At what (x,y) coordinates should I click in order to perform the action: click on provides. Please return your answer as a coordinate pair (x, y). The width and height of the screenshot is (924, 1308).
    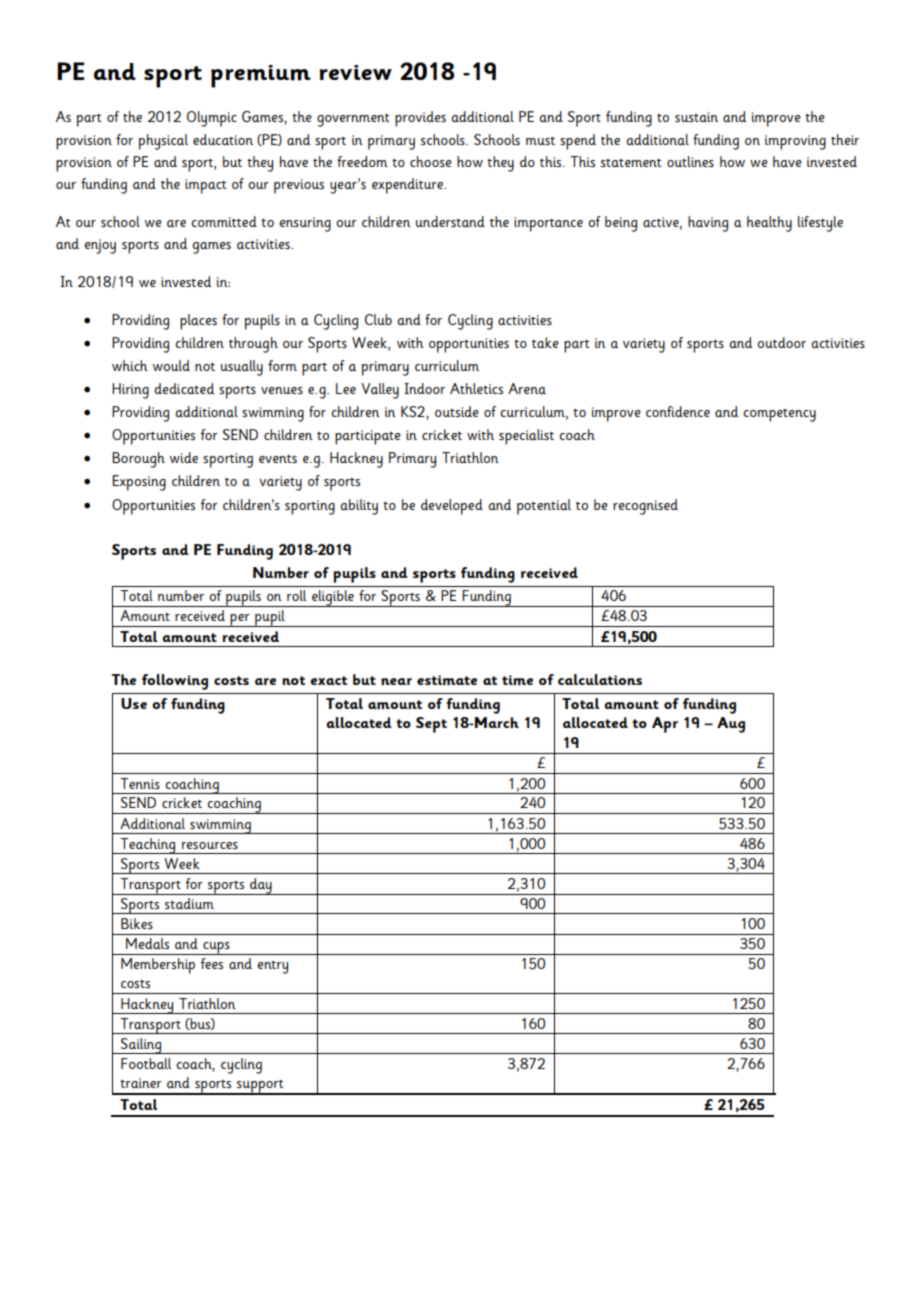
    Looking at the image, I should click on (420, 119).
